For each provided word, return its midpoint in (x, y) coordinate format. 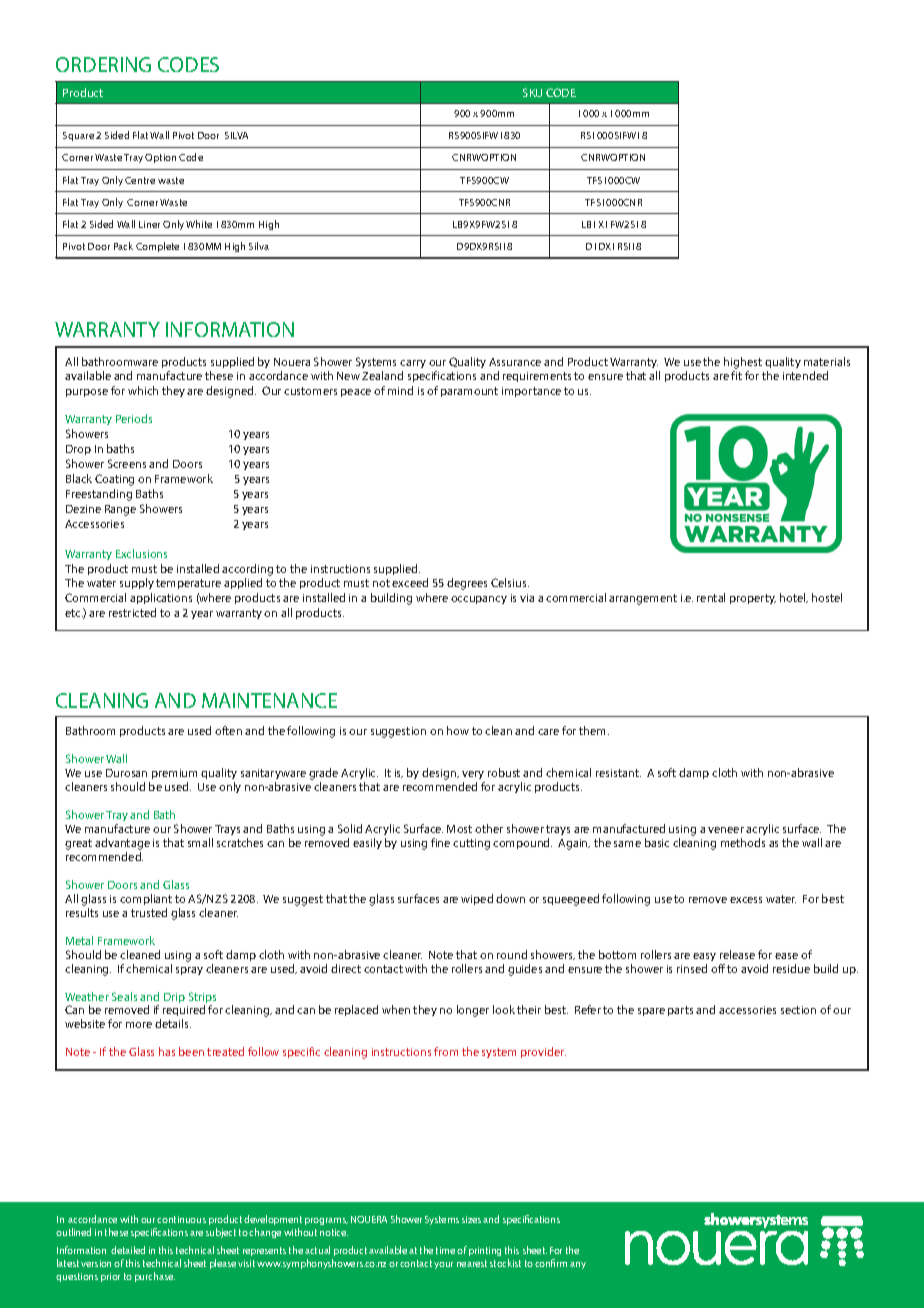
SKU (532, 92)
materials (827, 361)
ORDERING (103, 64)
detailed (128, 1250)
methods (743, 842)
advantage (122, 844)
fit (736, 375)
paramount (469, 392)
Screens (127, 463)
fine (440, 842)
